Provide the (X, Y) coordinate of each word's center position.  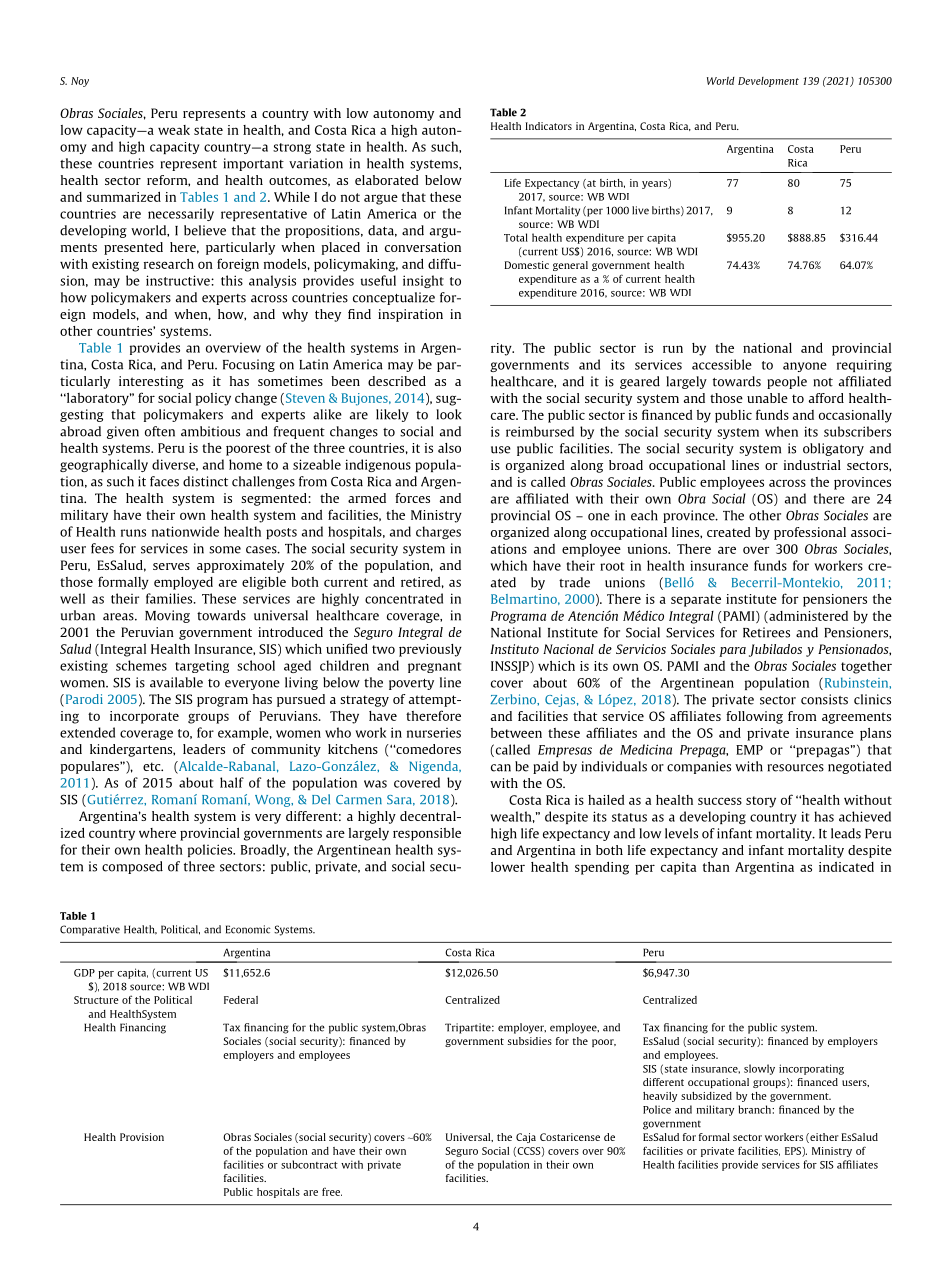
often (160, 431)
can (501, 768)
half (232, 782)
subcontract (309, 1164)
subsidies (530, 1041)
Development (768, 82)
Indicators (549, 126)
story (761, 802)
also (449, 448)
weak (174, 130)
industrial (812, 465)
